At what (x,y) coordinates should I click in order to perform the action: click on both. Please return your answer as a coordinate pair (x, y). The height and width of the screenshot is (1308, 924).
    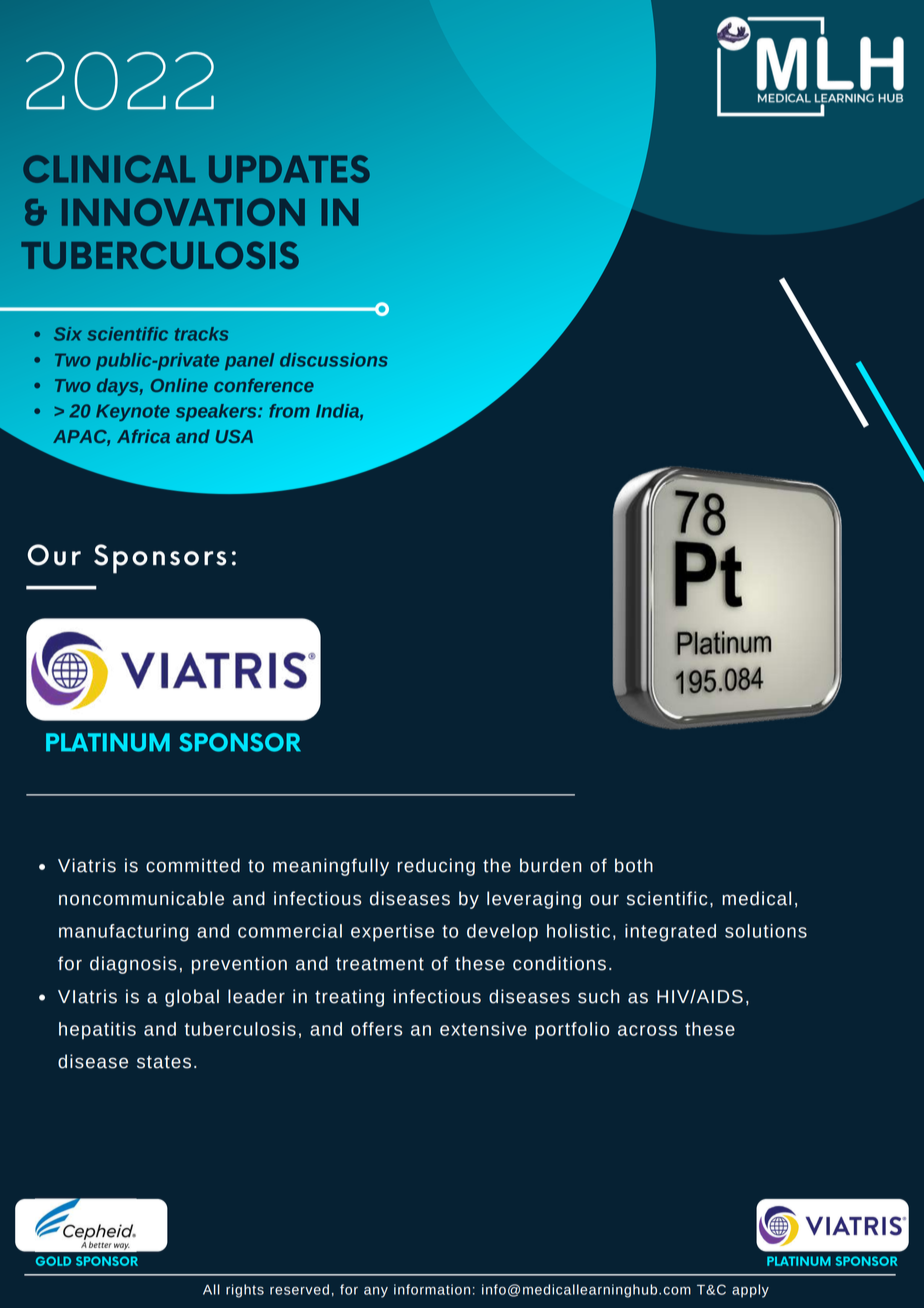
    Looking at the image, I should click on (634, 865).
